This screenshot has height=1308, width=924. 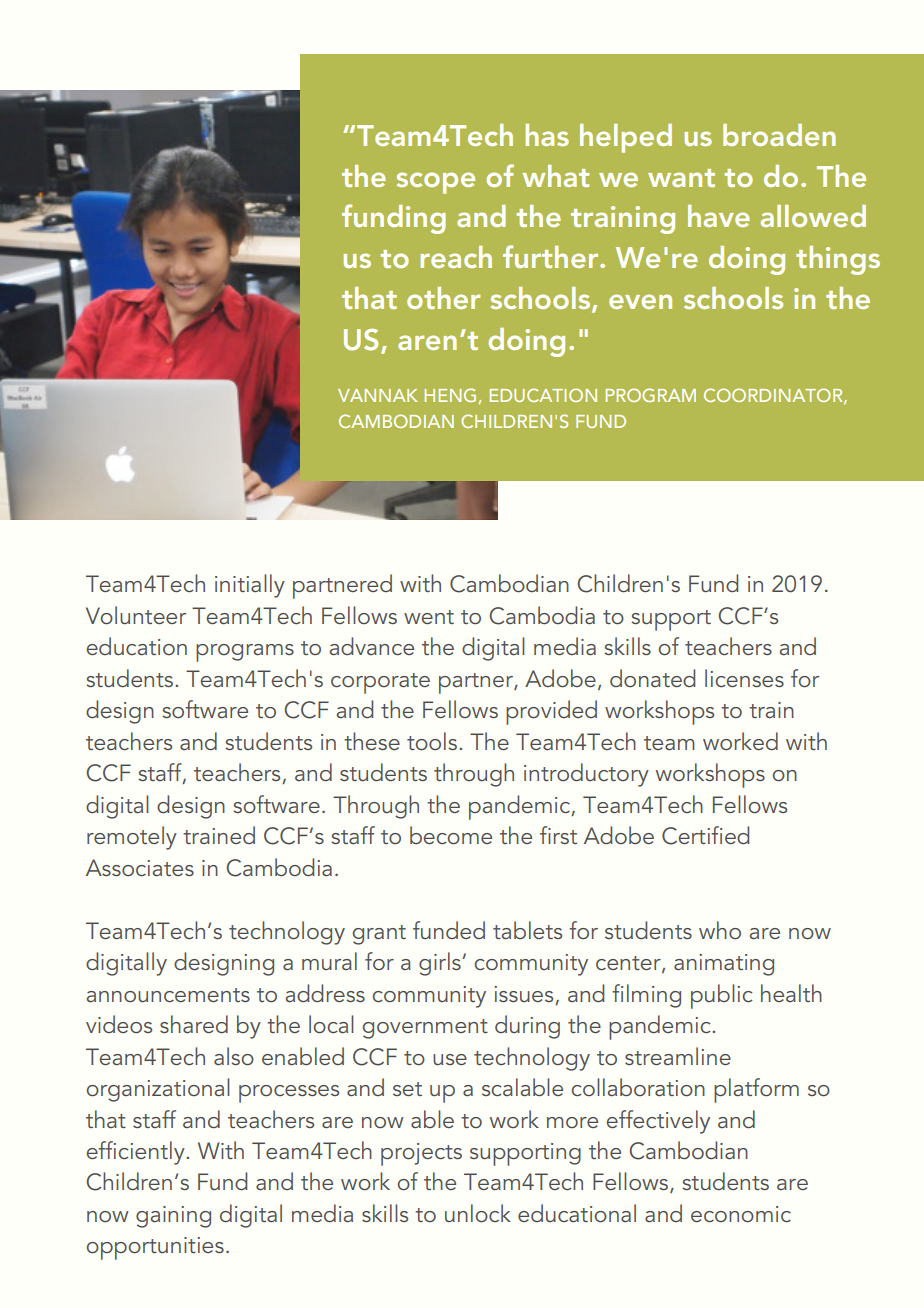 What do you see at coordinates (436, 183) in the screenshot?
I see `scope` at bounding box center [436, 183].
